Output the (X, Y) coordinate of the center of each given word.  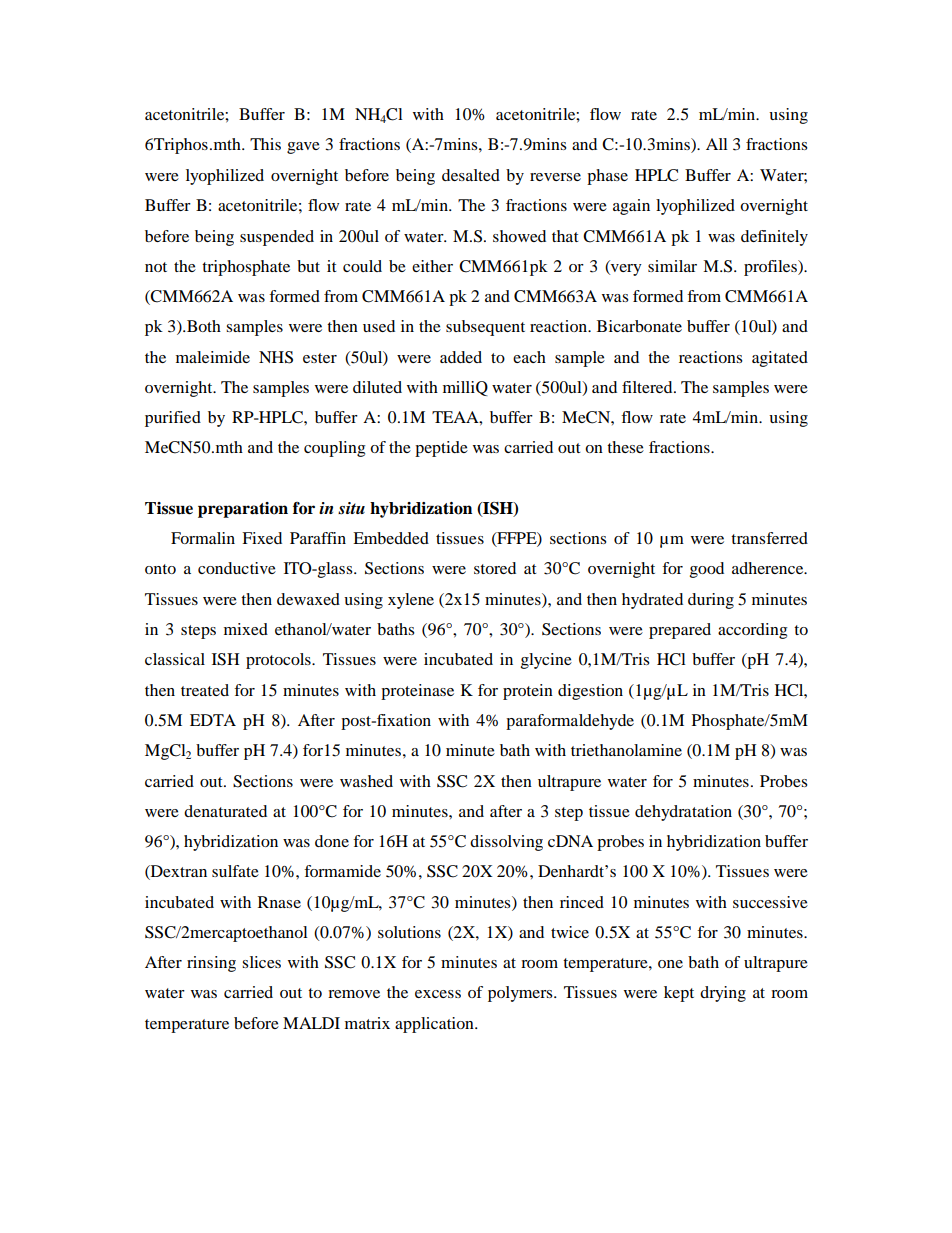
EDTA (213, 720)
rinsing (211, 964)
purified (173, 419)
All (717, 144)
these (625, 447)
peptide (441, 449)
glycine (546, 661)
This (265, 144)
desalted (471, 175)
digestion (590, 692)
